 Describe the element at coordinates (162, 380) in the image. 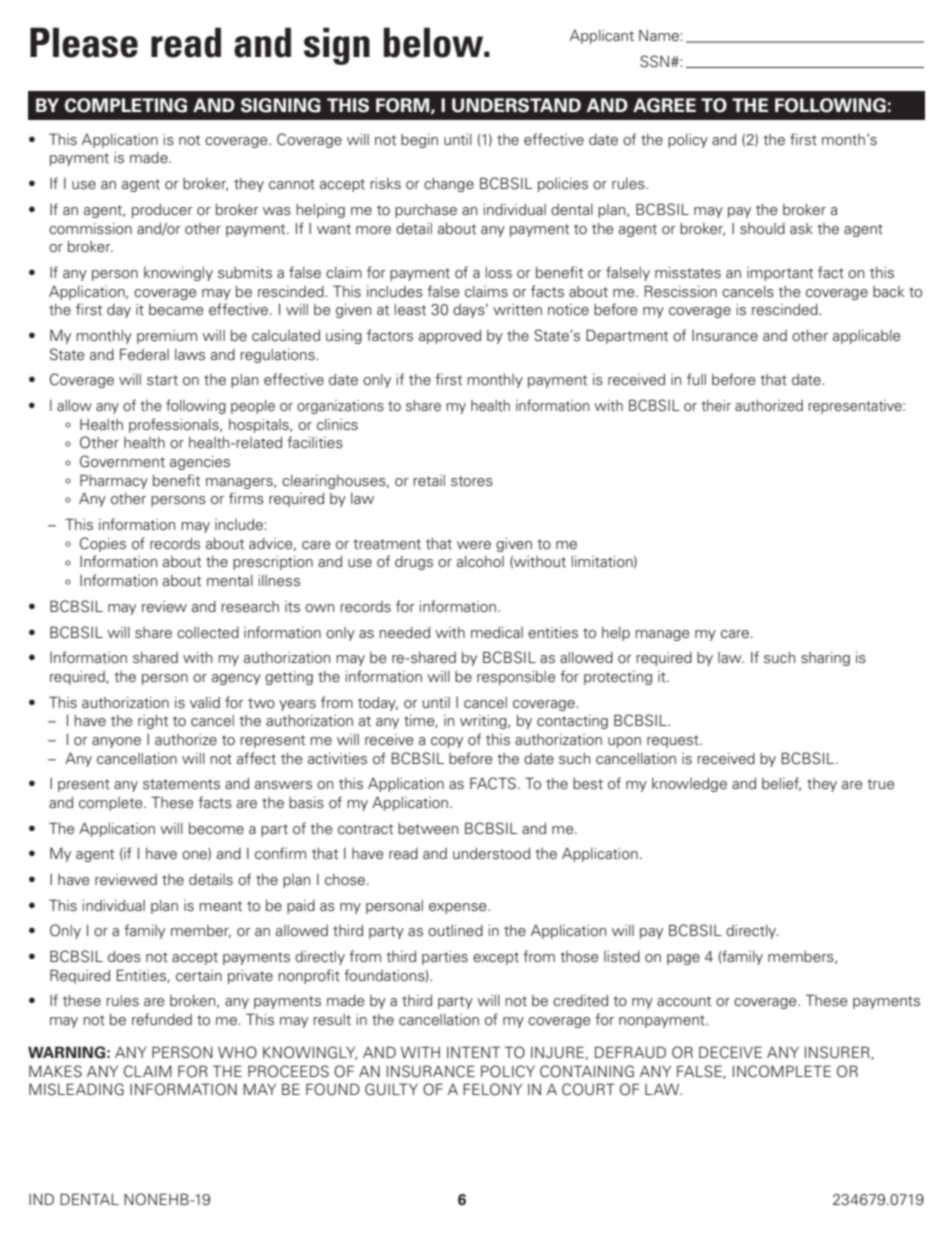

I see `start` at that location.
